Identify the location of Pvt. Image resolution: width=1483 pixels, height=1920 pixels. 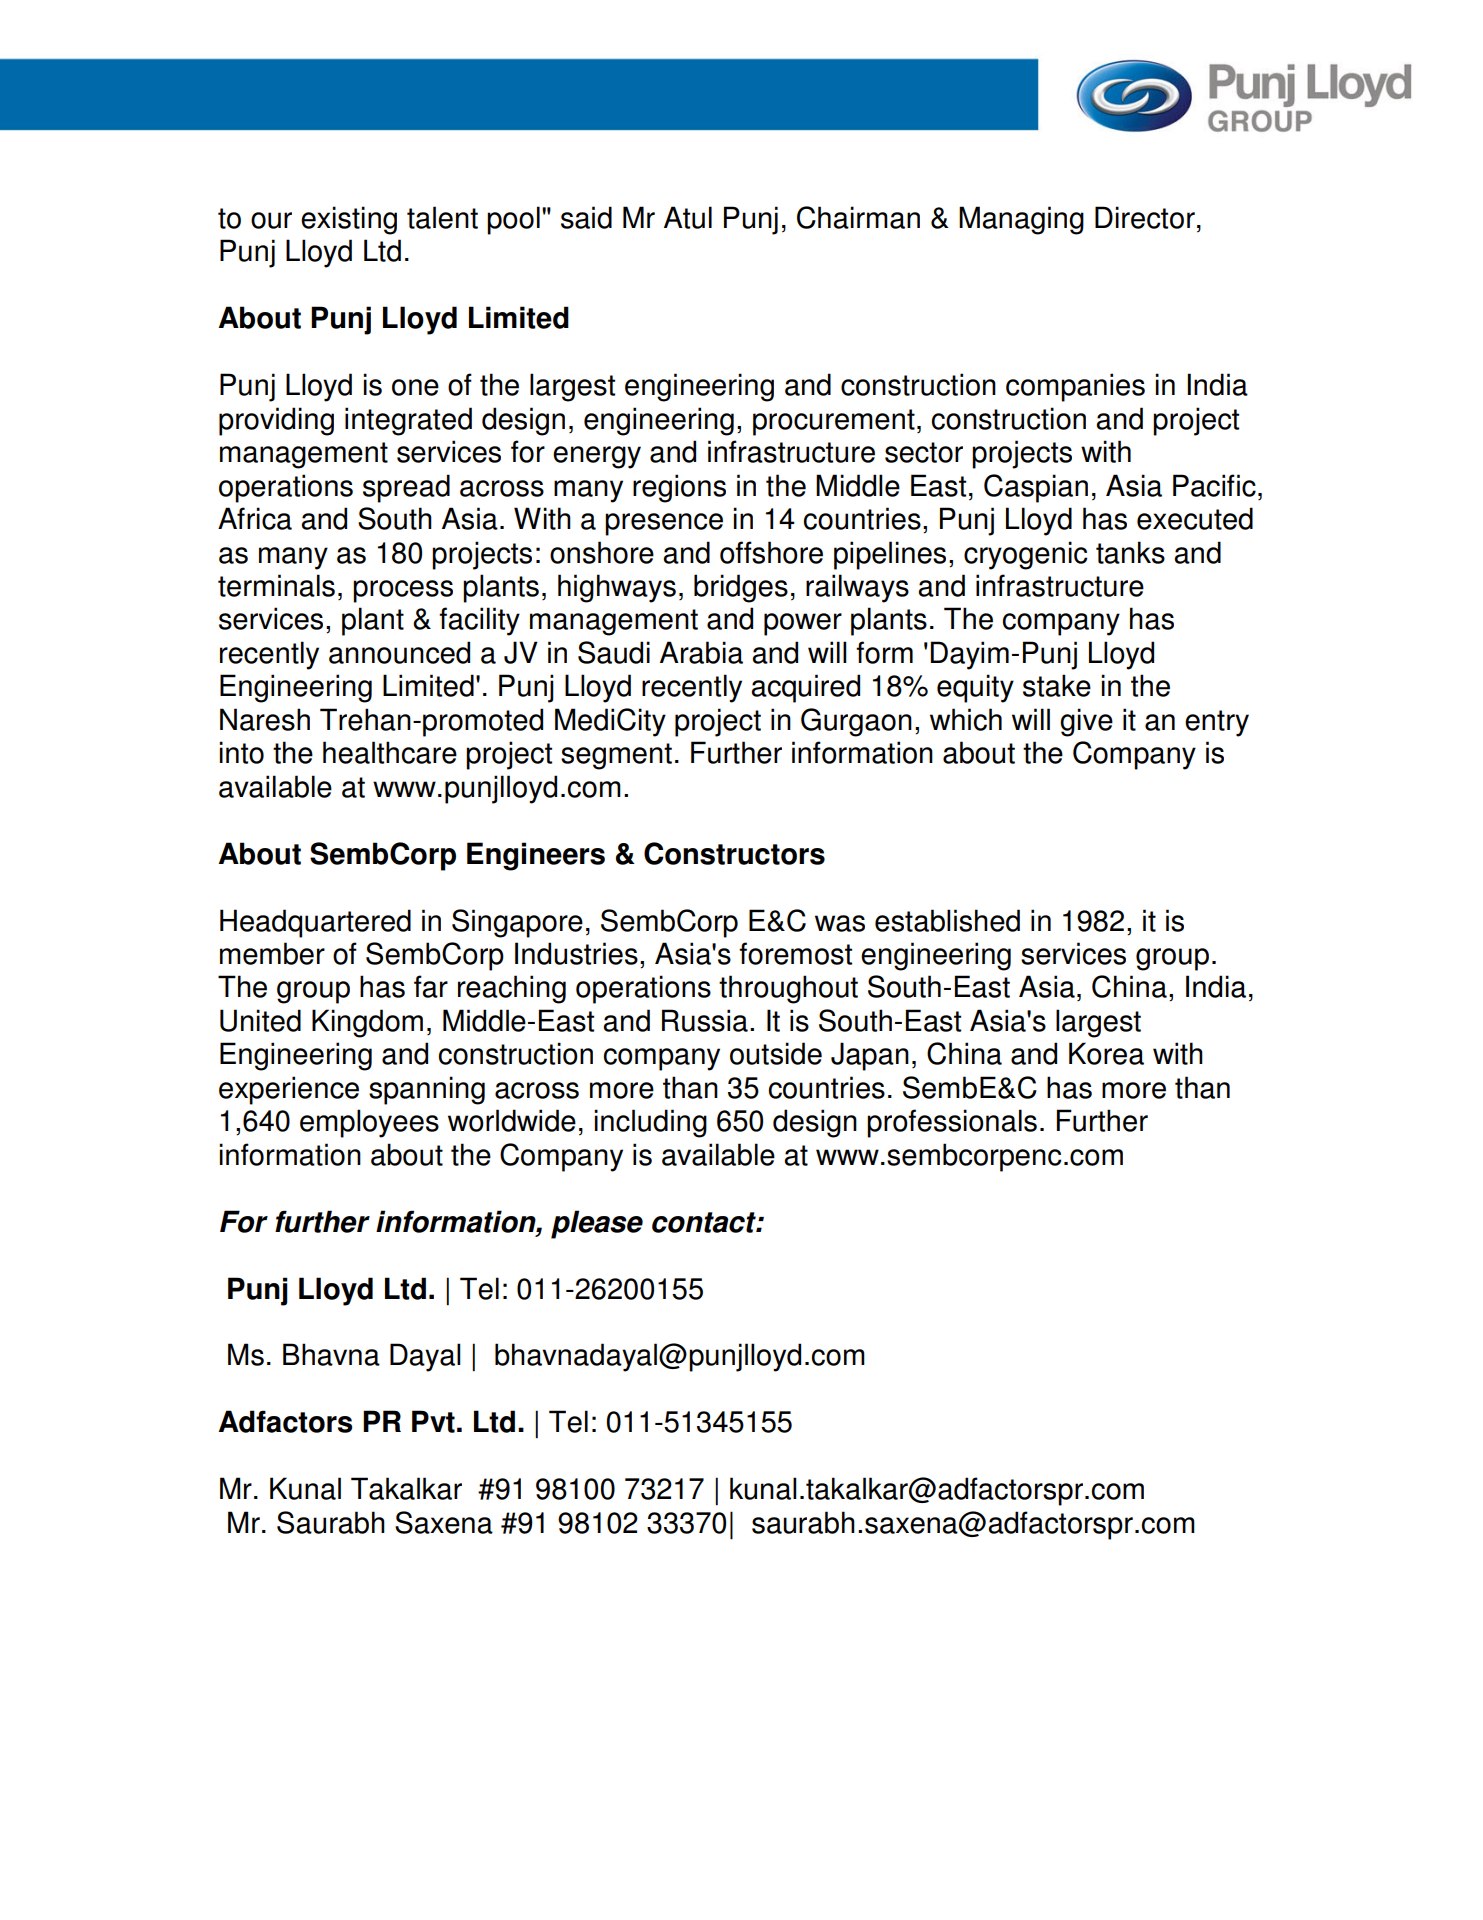
(433, 1421).
